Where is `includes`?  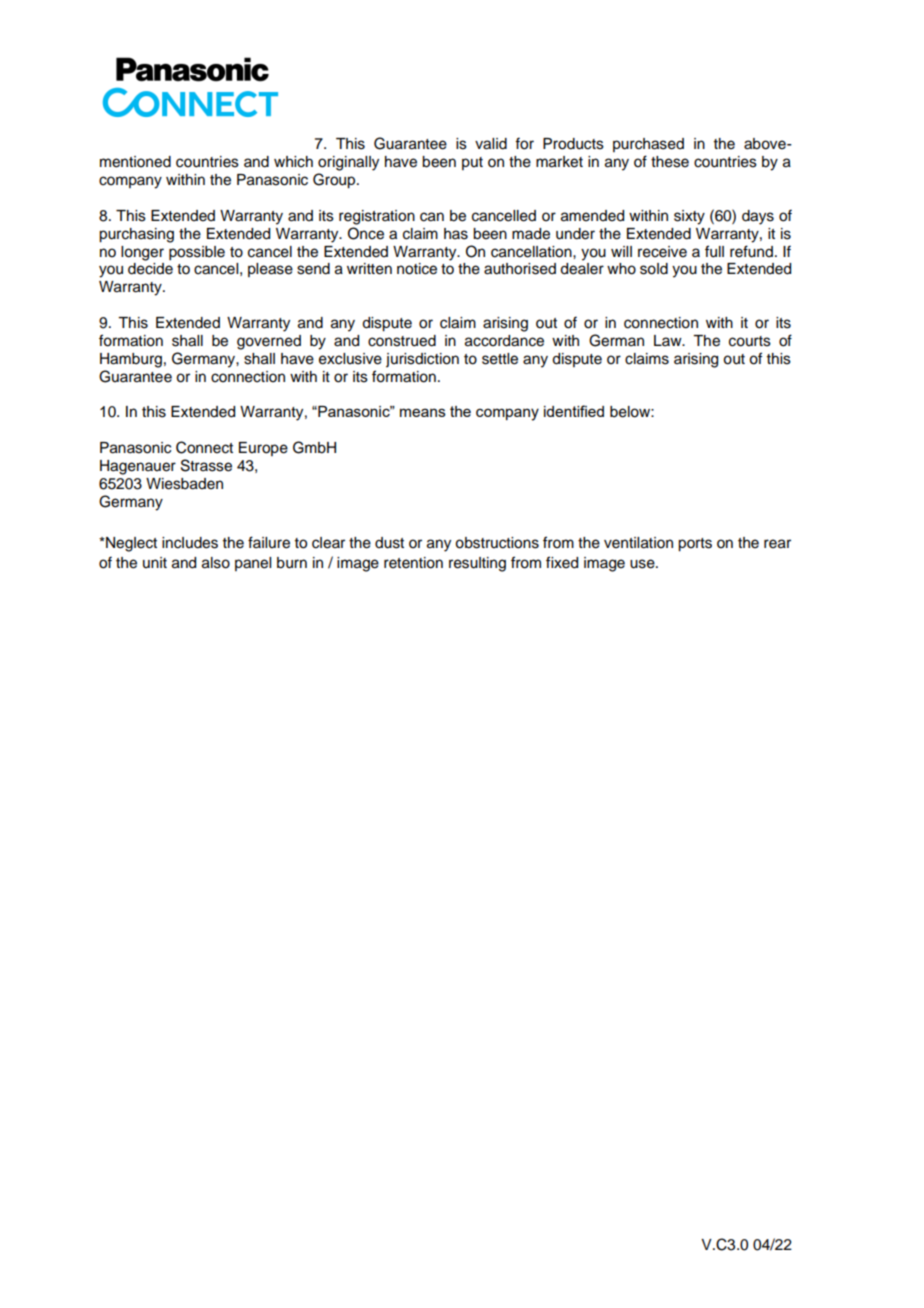 includes is located at coordinates (190, 543).
